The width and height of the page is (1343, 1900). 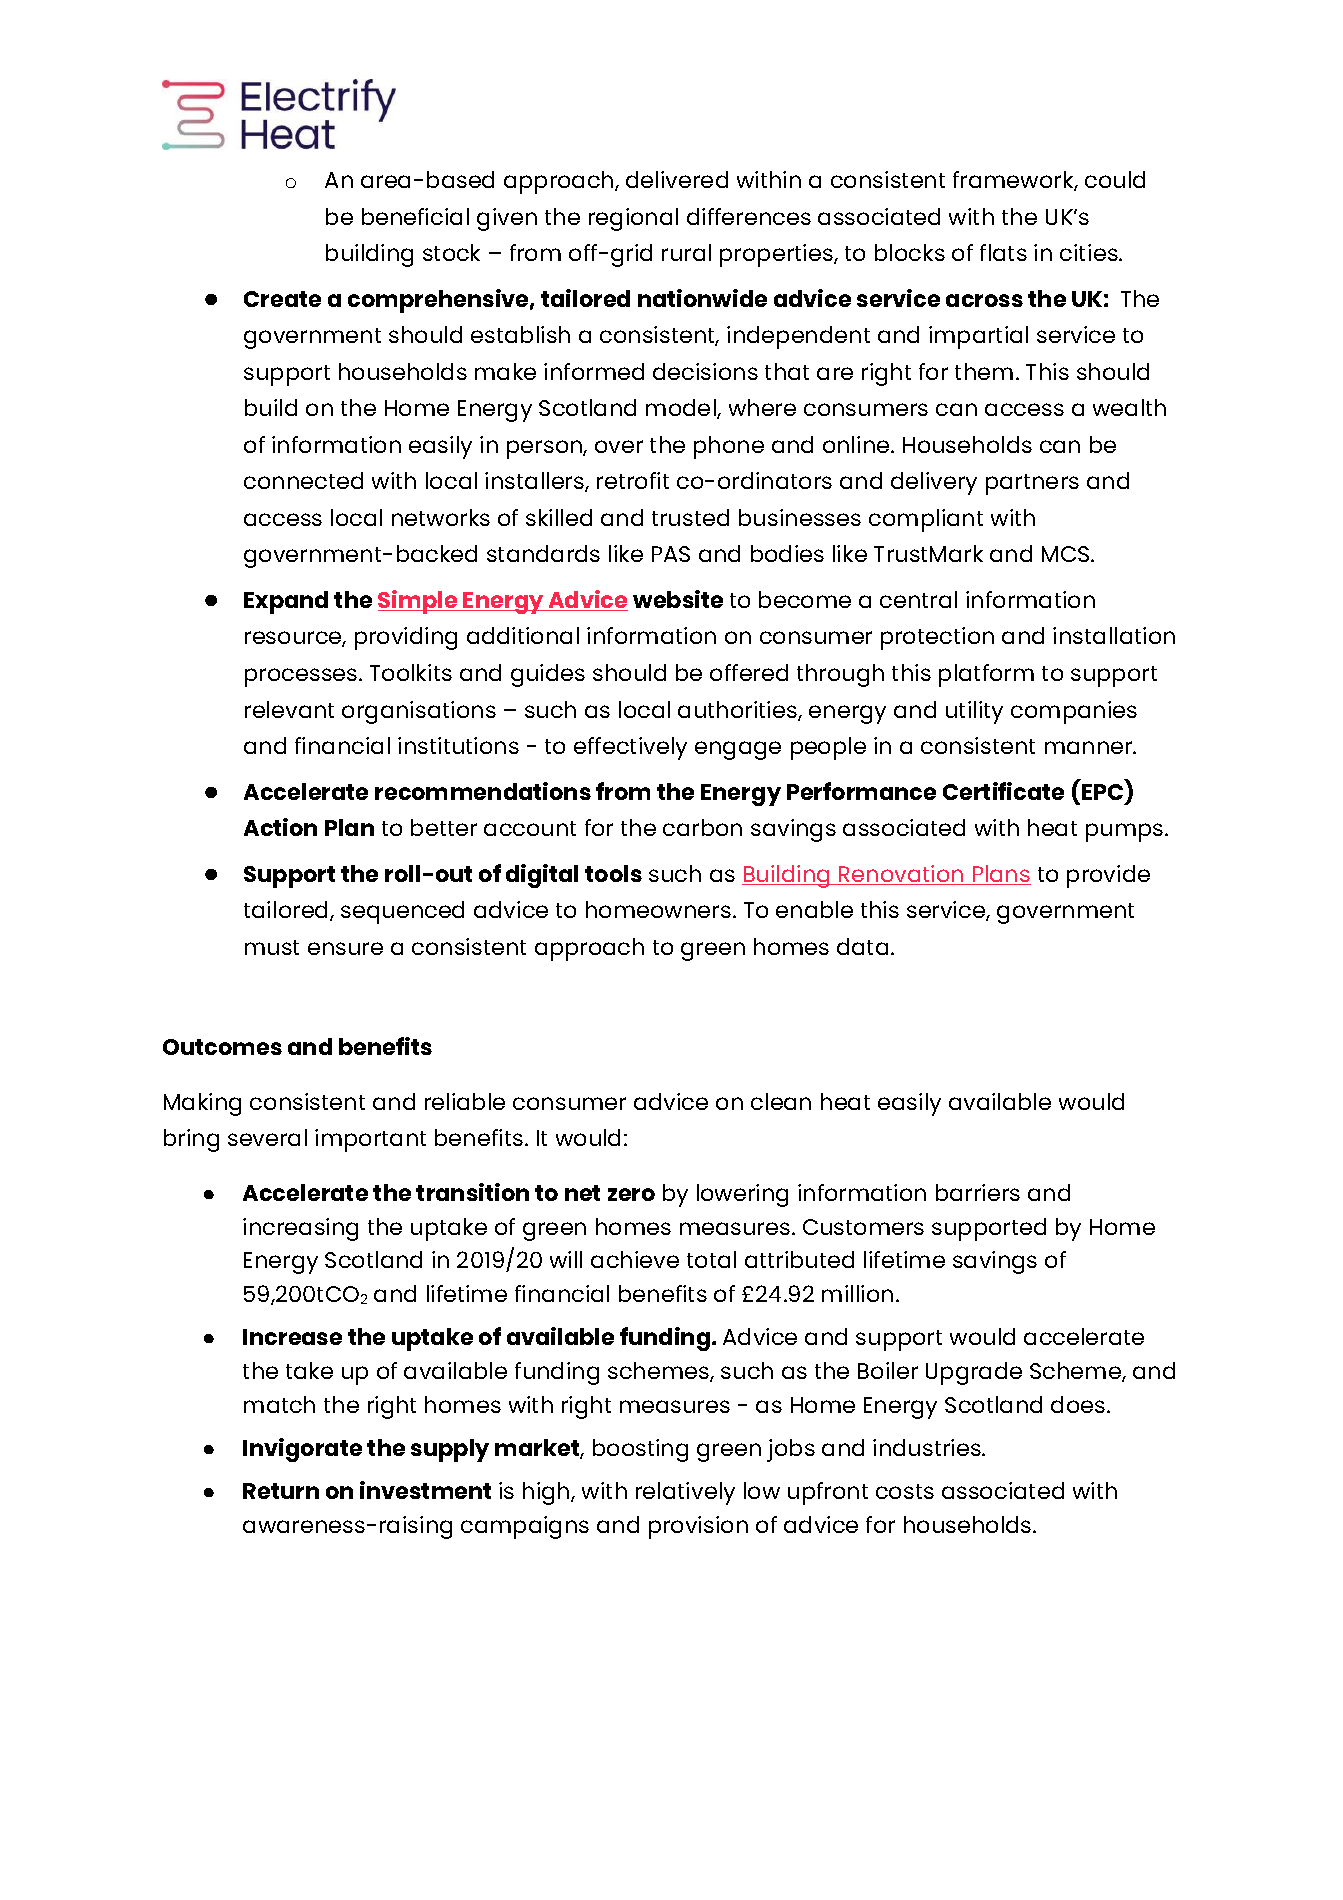 What do you see at coordinates (415, 216) in the page?
I see `beneficial` at bounding box center [415, 216].
